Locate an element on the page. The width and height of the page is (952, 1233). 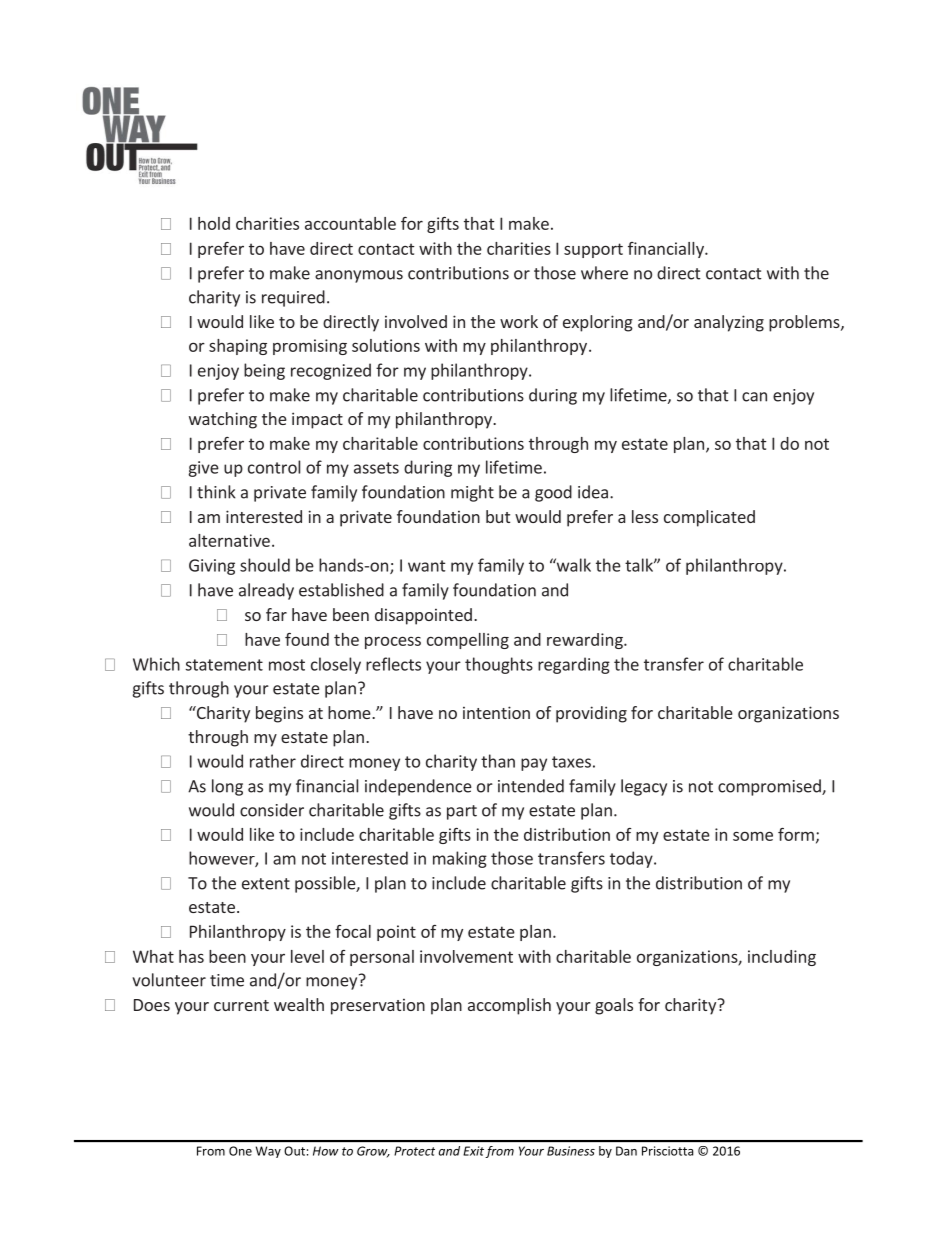
analyzing is located at coordinates (729, 323).
